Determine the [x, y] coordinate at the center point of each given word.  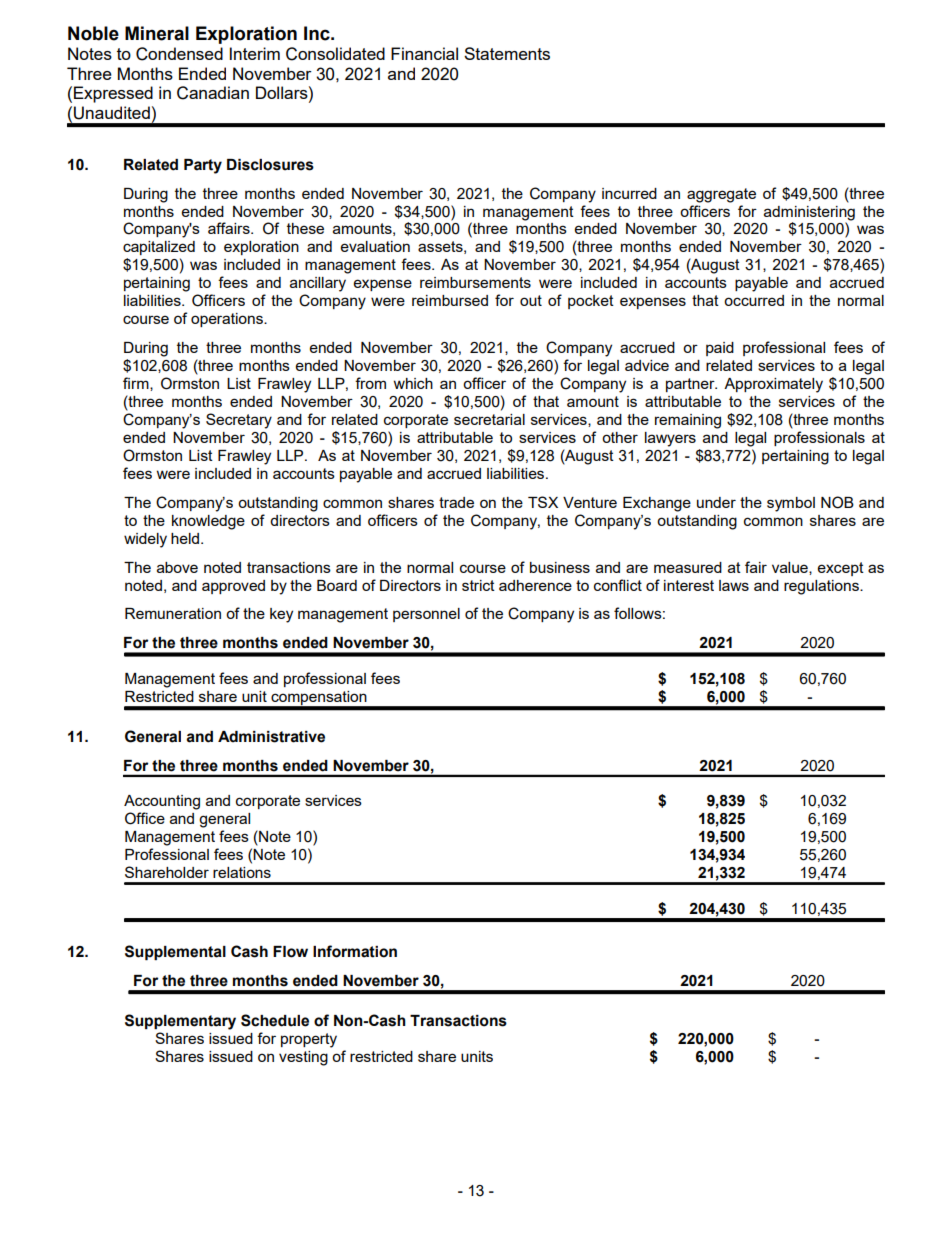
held [185, 538]
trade [456, 502]
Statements [507, 53]
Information [355, 951]
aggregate [721, 195]
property [309, 1040]
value [791, 568]
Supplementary [180, 1022]
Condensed [179, 54]
